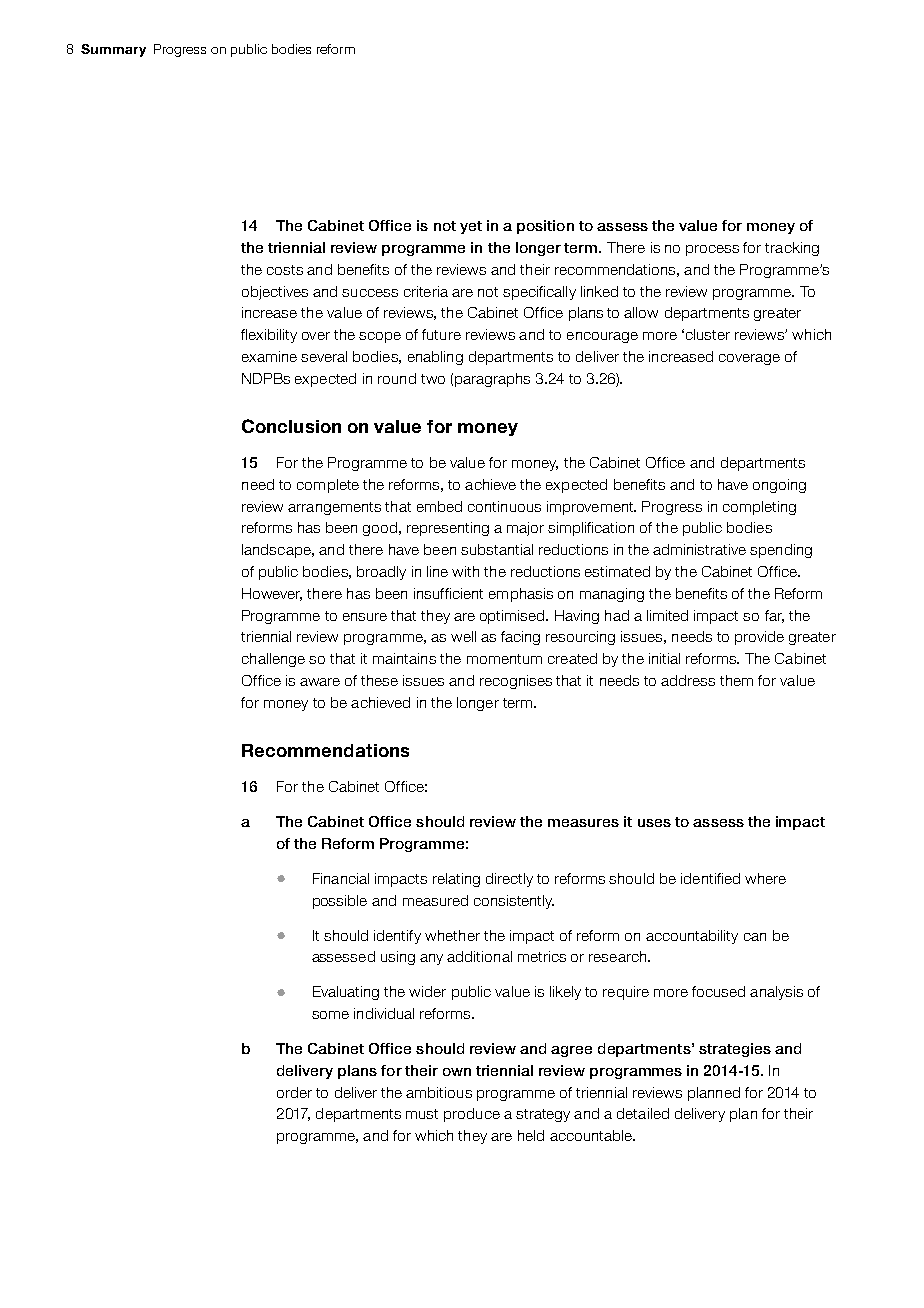 The width and height of the image is (924, 1308). Describe the element at coordinates (712, 250) in the image. I see `process` at that location.
